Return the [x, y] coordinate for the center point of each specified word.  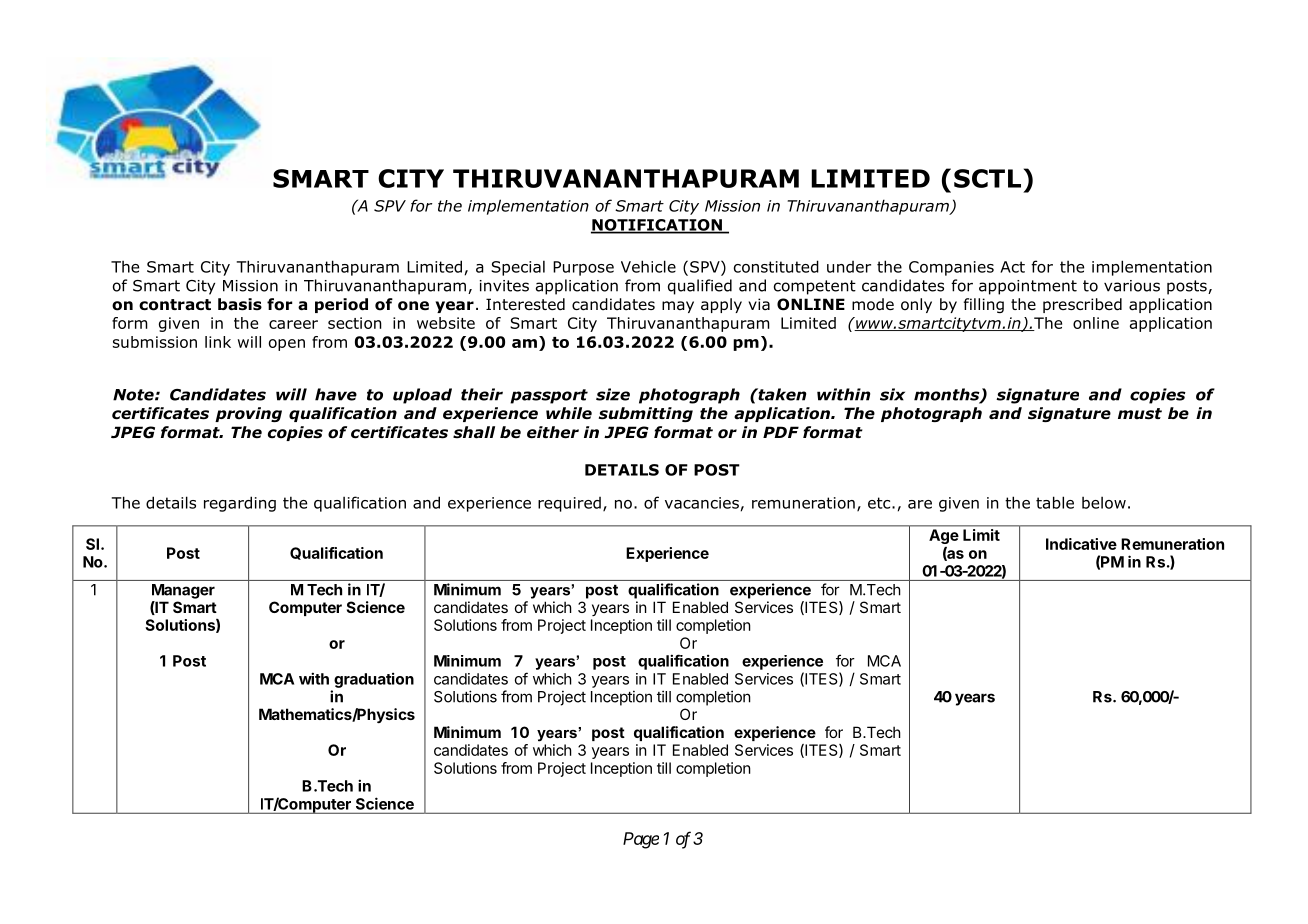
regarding [240, 504]
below [1104, 502]
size [613, 394]
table [1055, 502]
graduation [374, 680]
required [569, 504]
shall [474, 432]
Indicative [1081, 544]
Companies [951, 268]
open [287, 345]
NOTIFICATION [657, 226]
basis [240, 304]
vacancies [702, 503]
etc [880, 503]
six [892, 394]
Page [641, 840]
